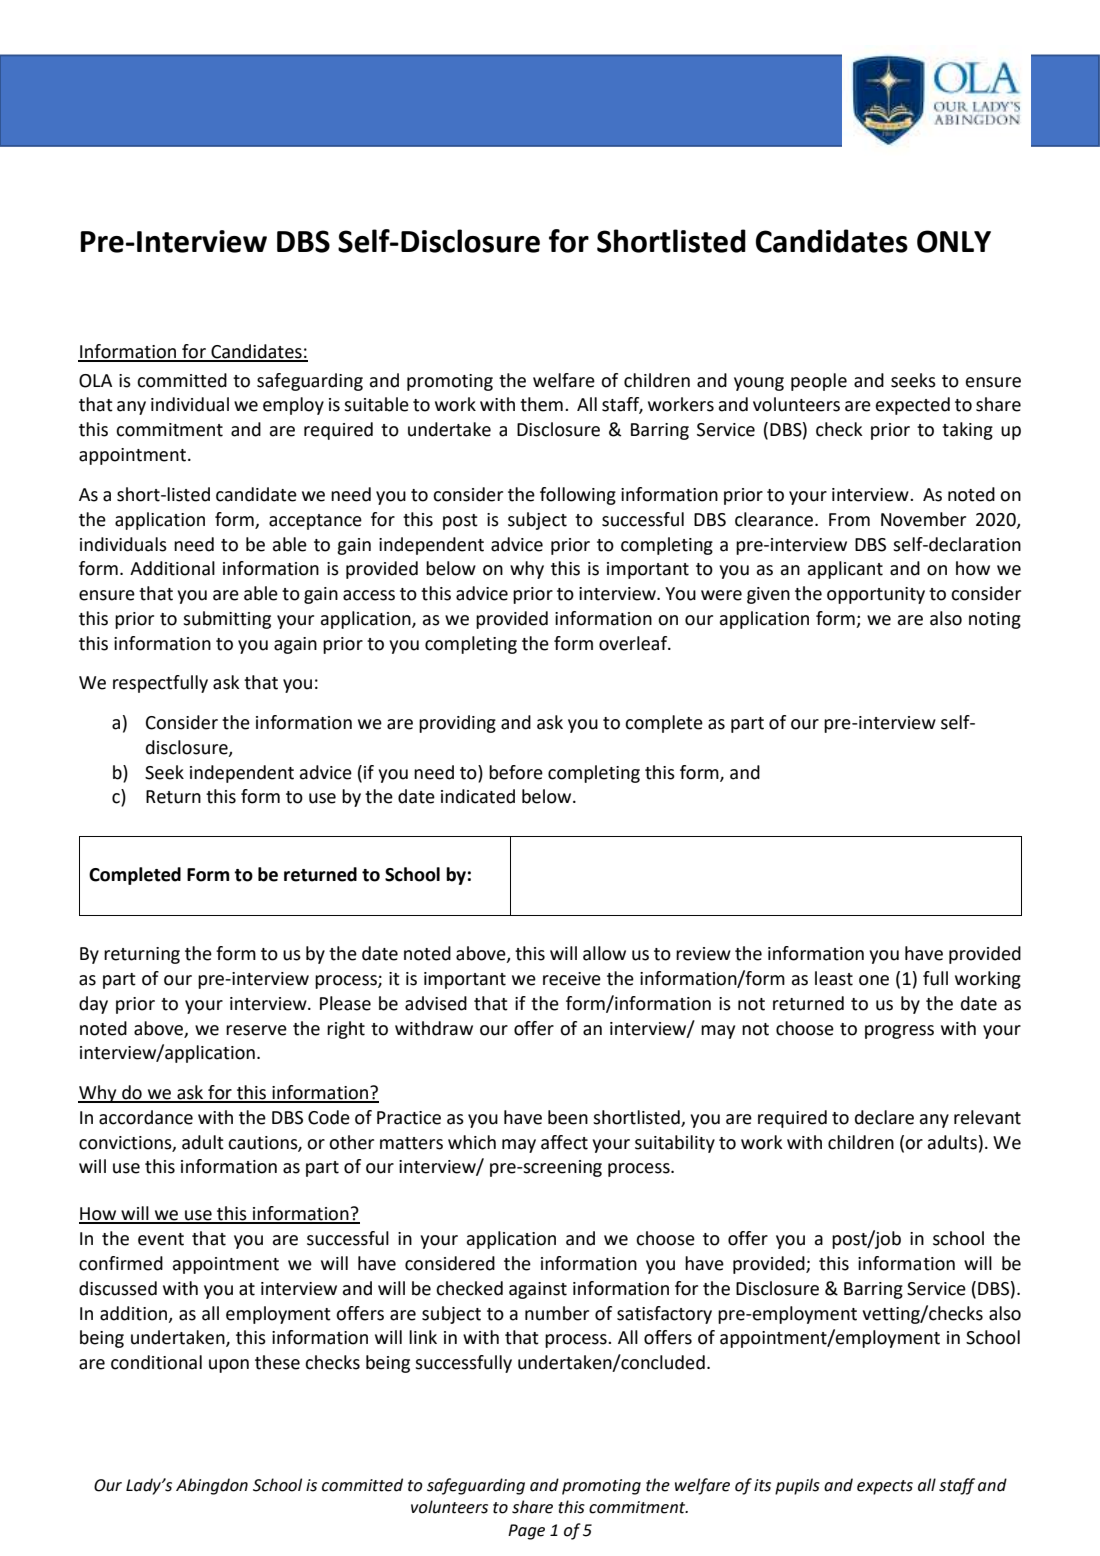  Describe the element at coordinates (954, 241) in the screenshot. I see `ONLY` at that location.
